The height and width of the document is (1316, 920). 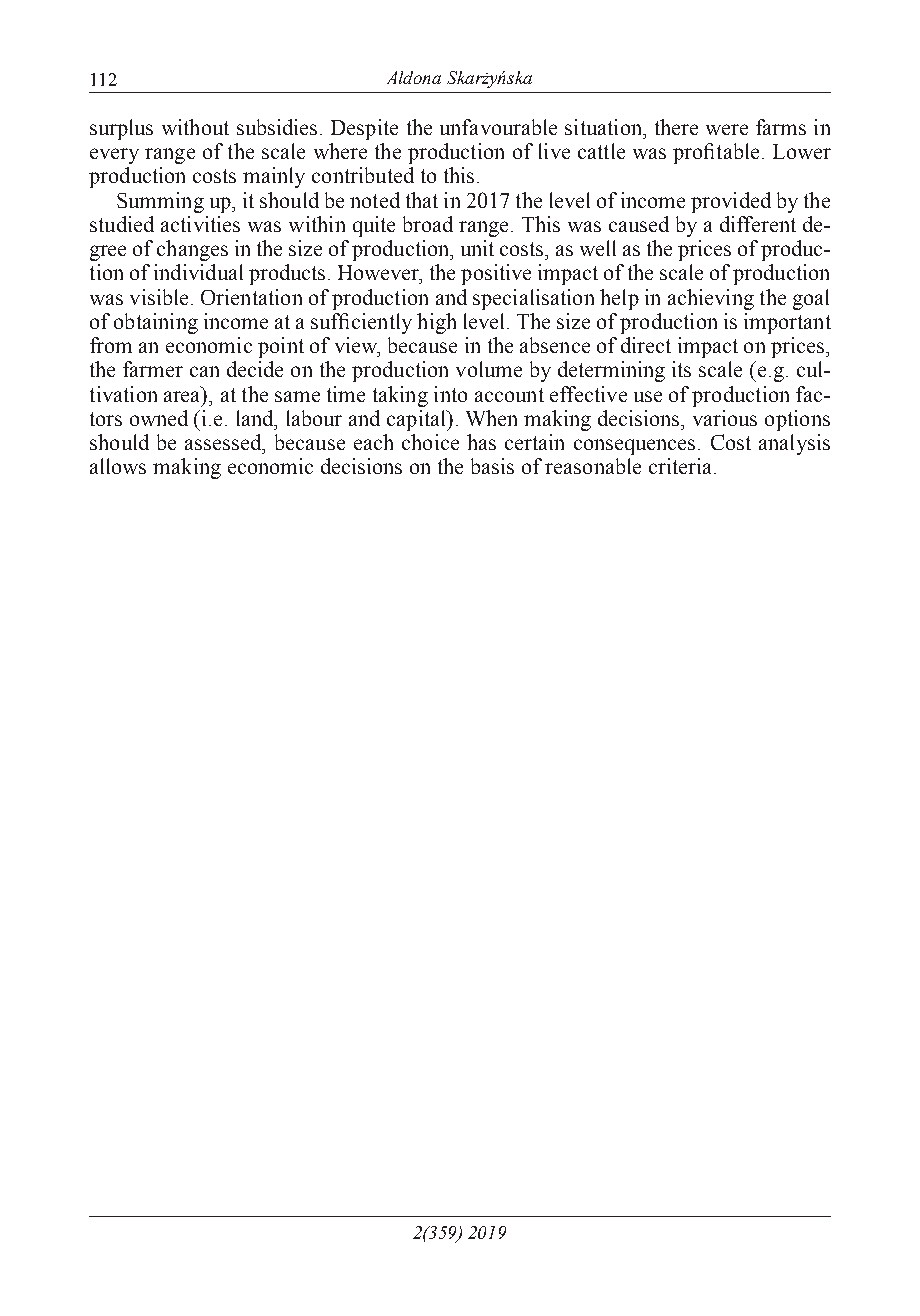 What do you see at coordinates (727, 129) in the document?
I see `were` at bounding box center [727, 129].
